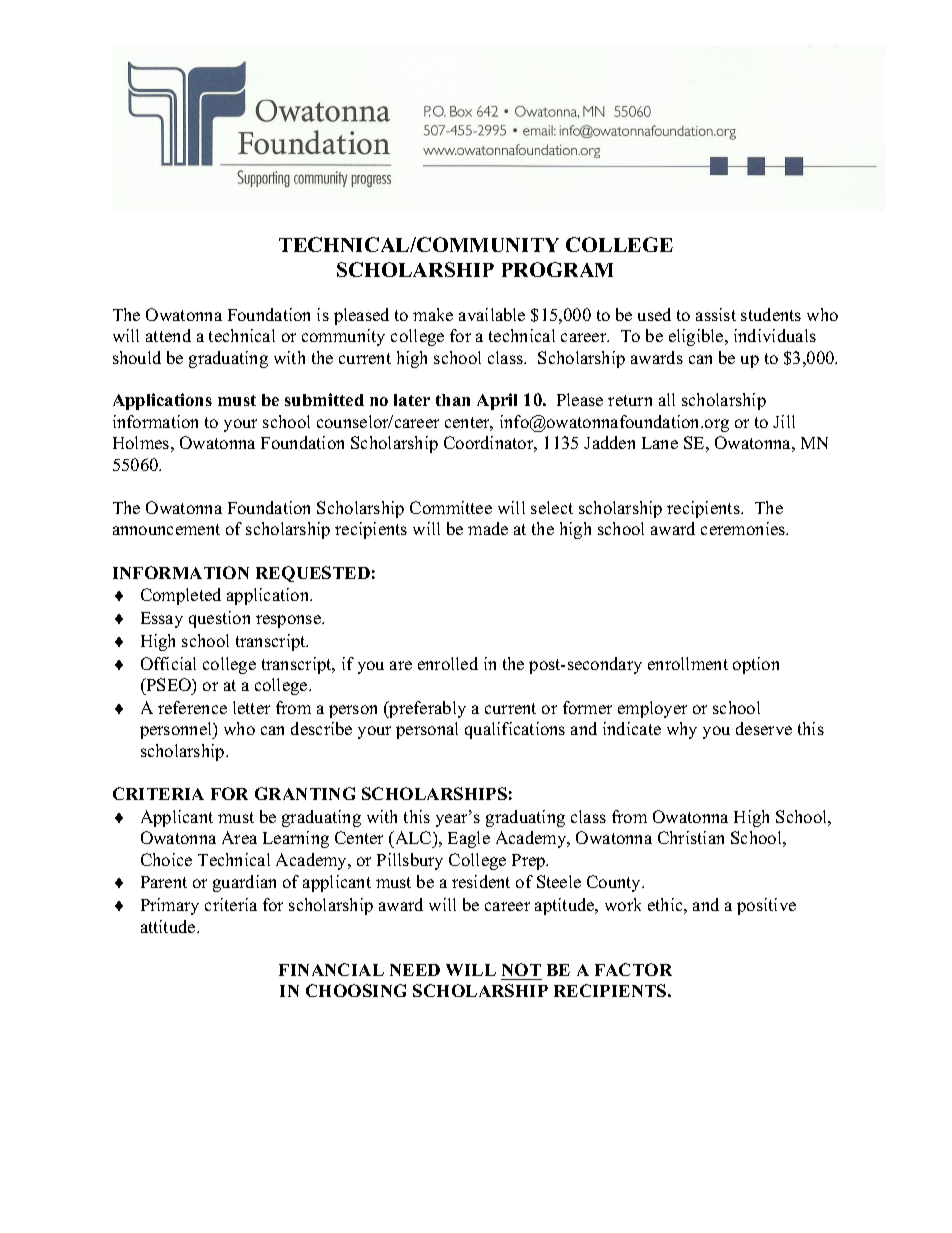  I want to click on enrolled, so click(448, 663).
